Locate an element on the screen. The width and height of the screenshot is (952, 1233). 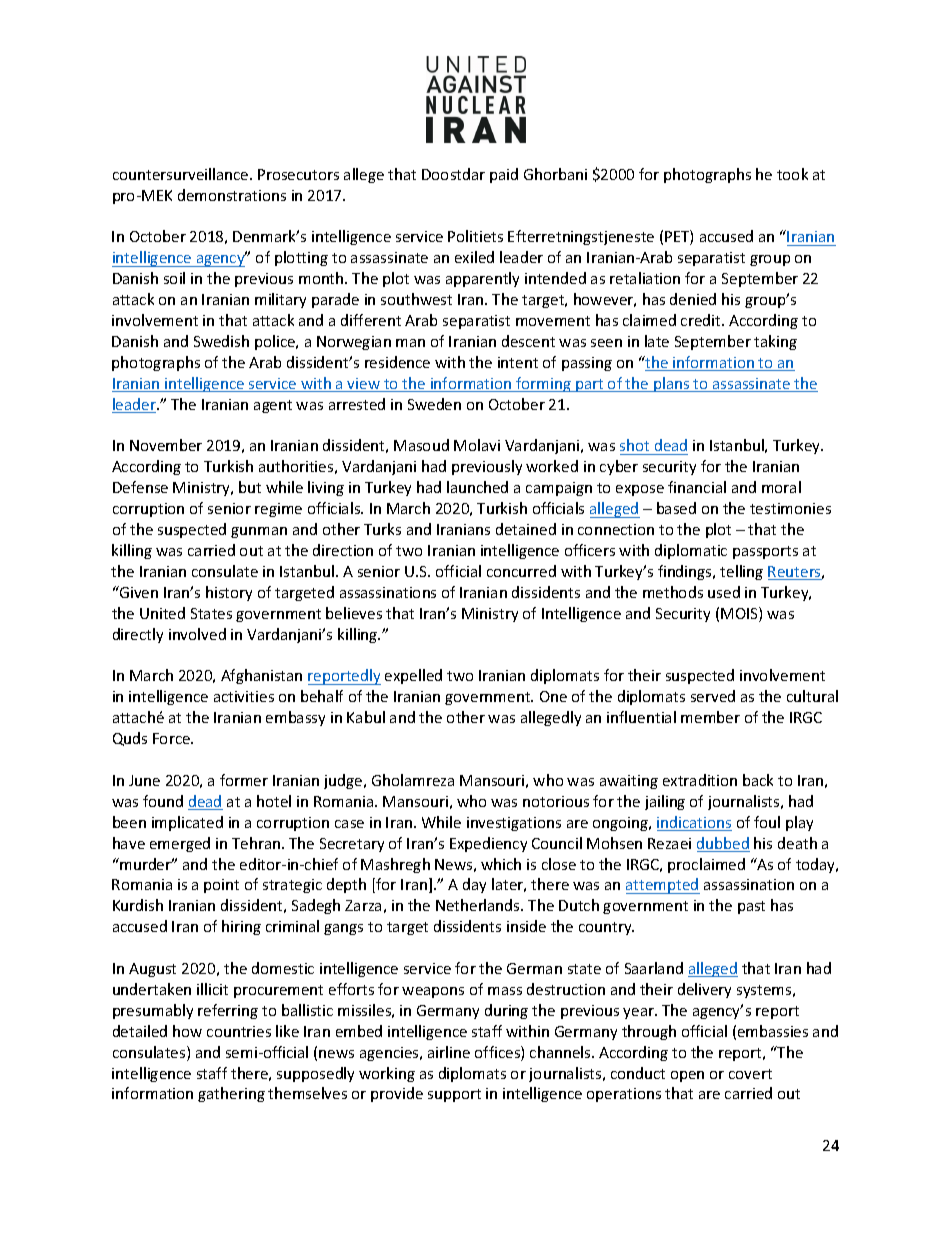
point is located at coordinates (221, 886).
